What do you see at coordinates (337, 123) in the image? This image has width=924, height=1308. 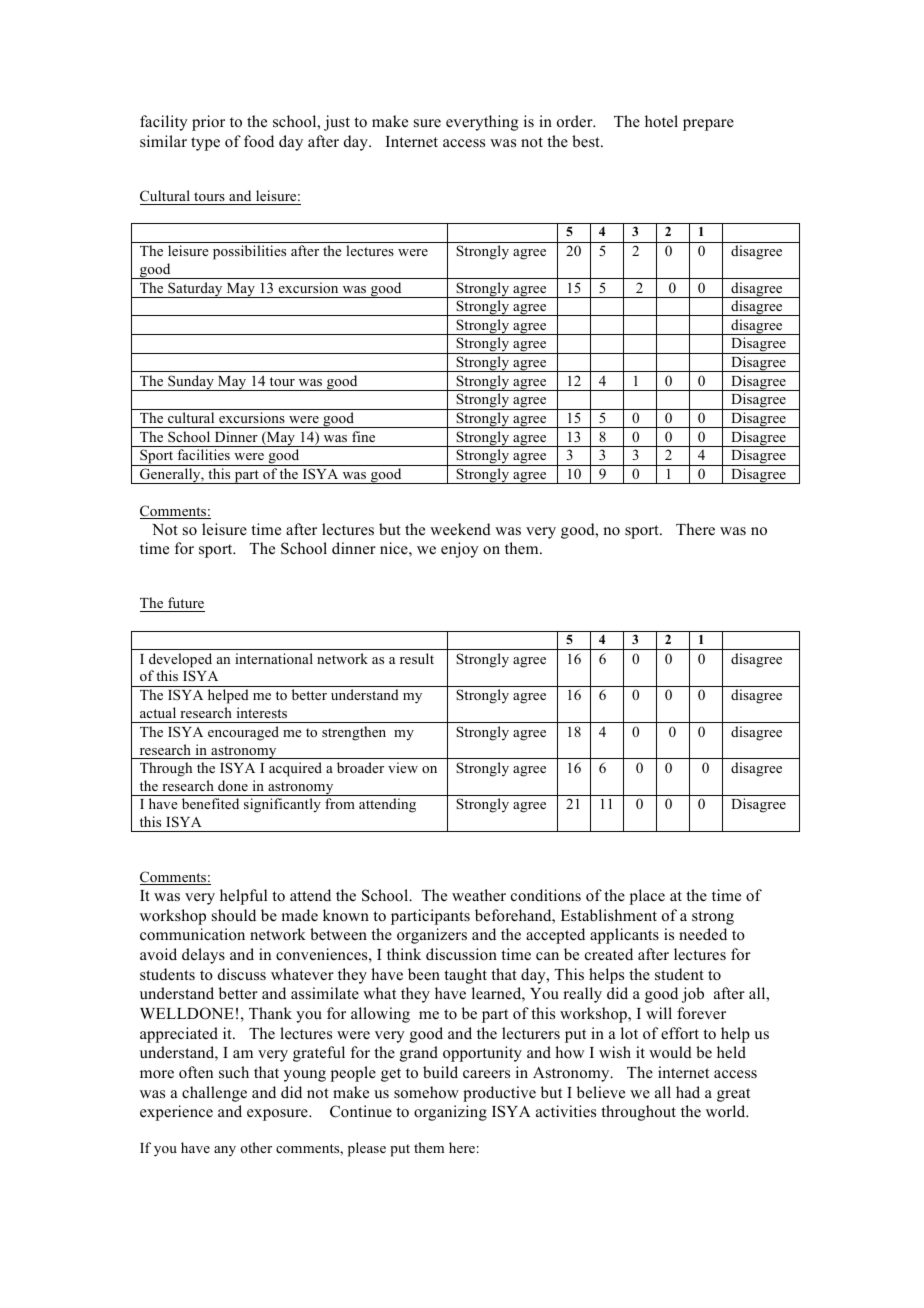 I see `just` at bounding box center [337, 123].
